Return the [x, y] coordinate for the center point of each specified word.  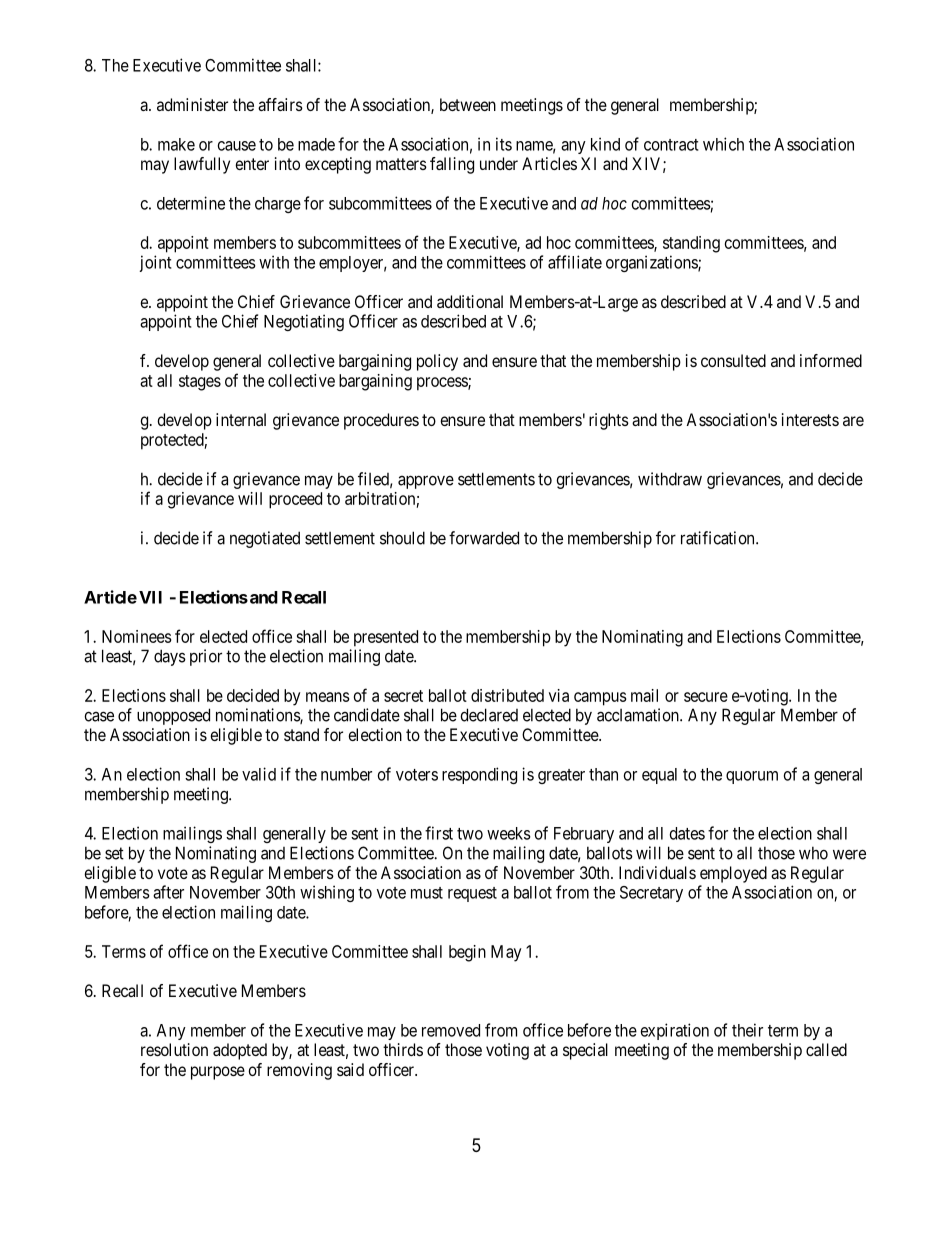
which [723, 144]
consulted [733, 360]
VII [150, 597]
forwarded [484, 538]
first [439, 833]
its [504, 144]
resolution [174, 1049]
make [176, 144]
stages [200, 383]
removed [451, 1030]
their [747, 1030]
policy [437, 362]
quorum [752, 777]
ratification [719, 538]
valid [259, 774]
